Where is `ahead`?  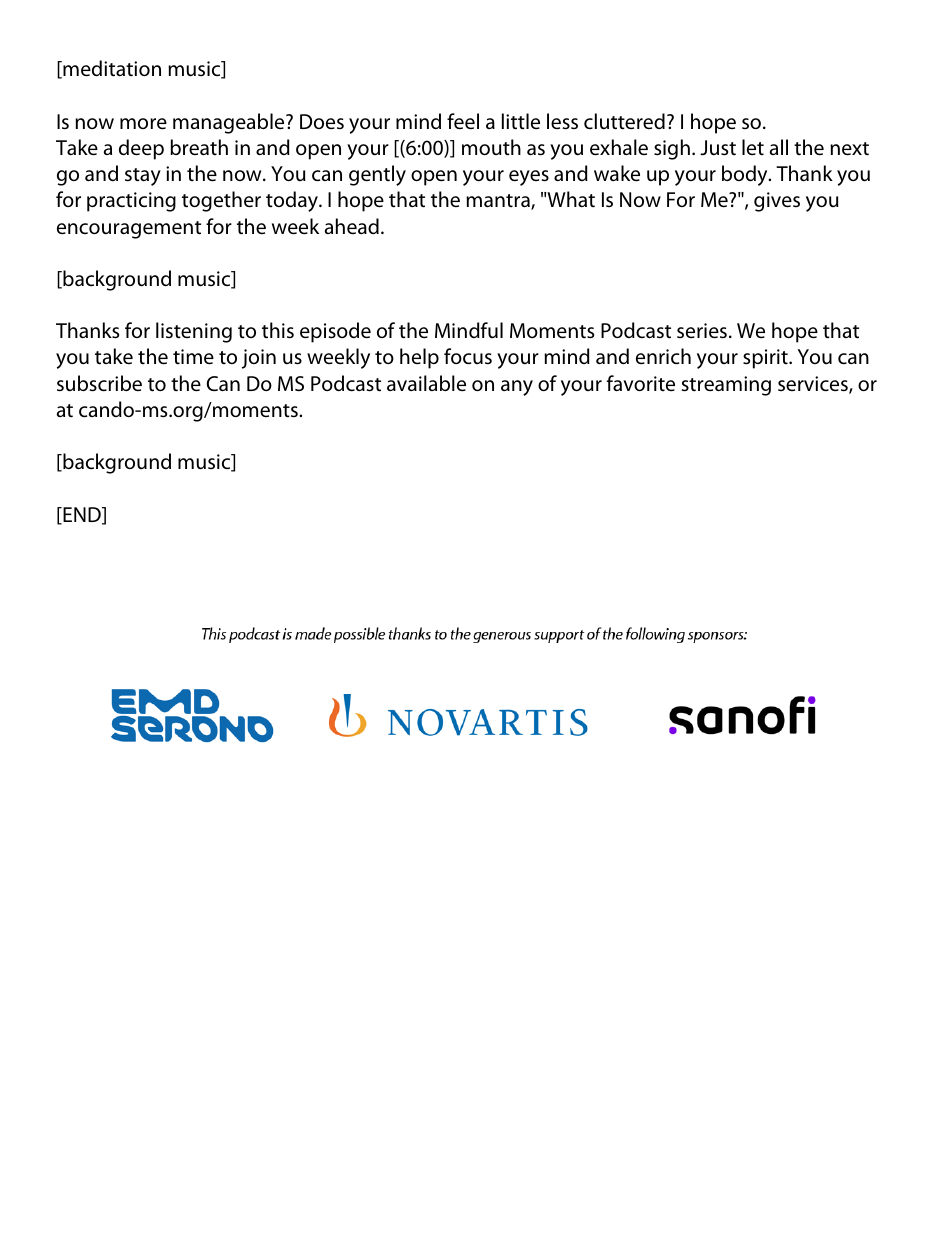
ahead is located at coordinates (352, 226).
